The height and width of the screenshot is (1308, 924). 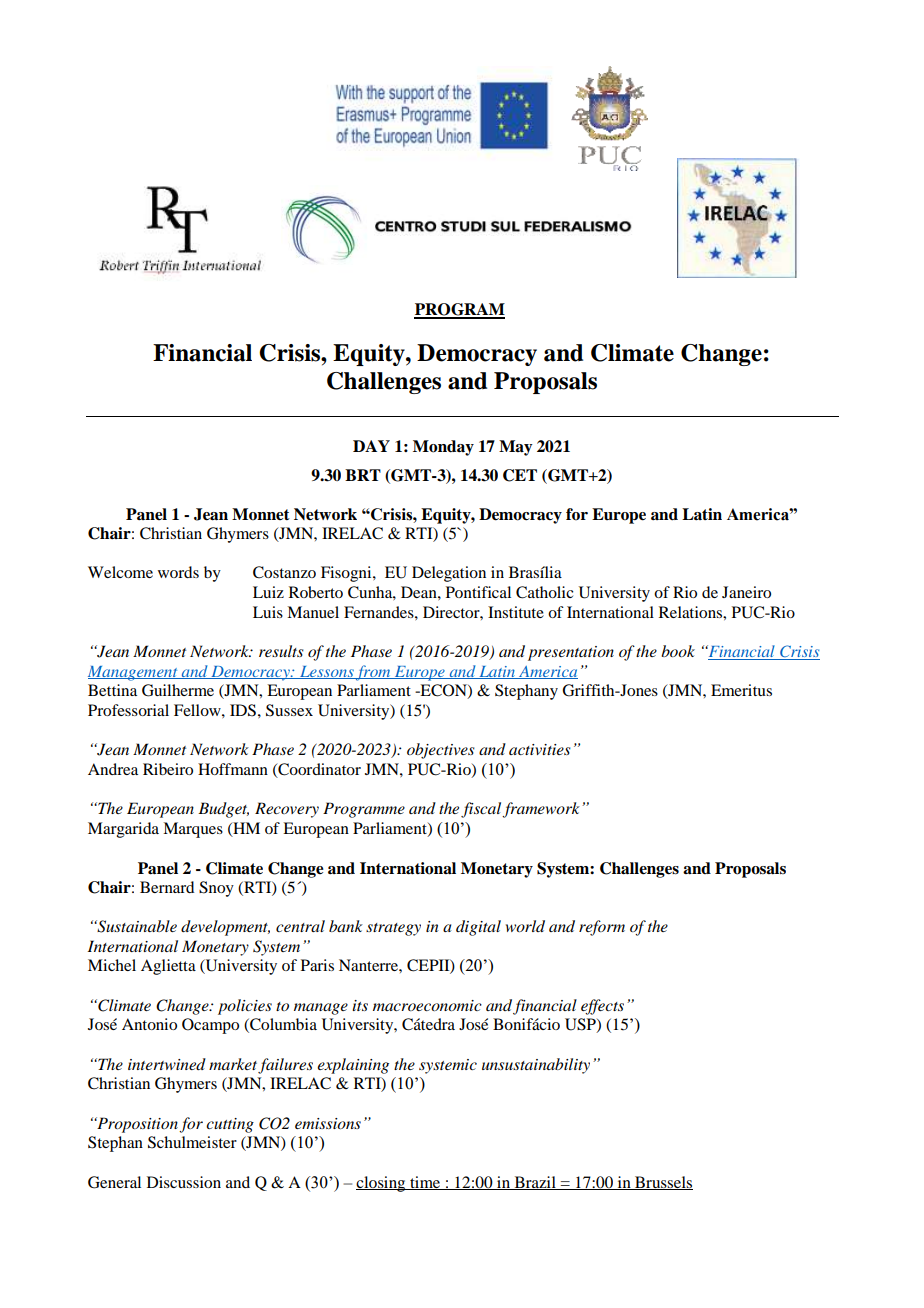 What do you see at coordinates (741, 690) in the screenshot?
I see `Emeritus` at bounding box center [741, 690].
